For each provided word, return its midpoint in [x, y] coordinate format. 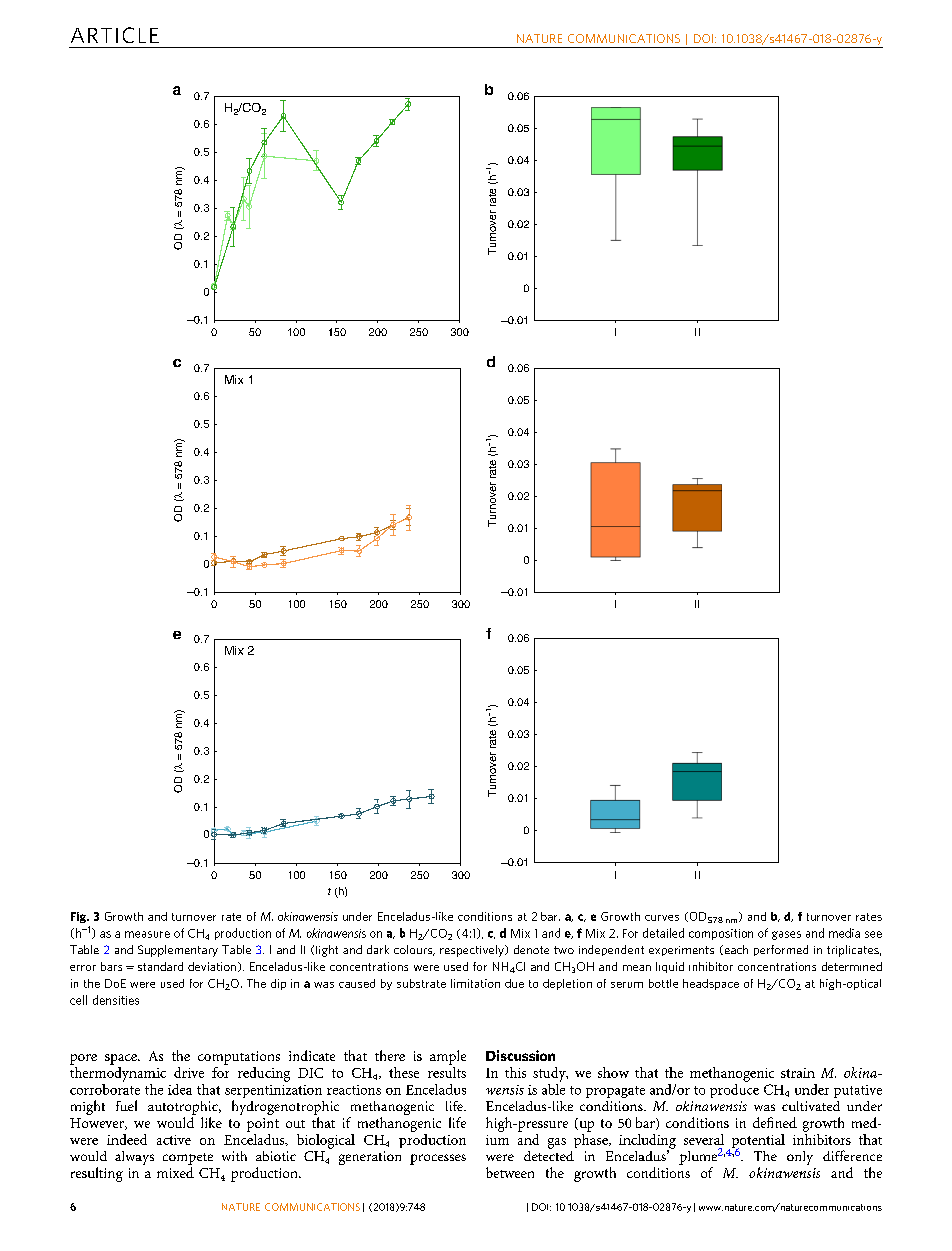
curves [662, 918]
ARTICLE [115, 35]
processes [438, 1159]
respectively [473, 951]
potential [757, 1142]
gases [786, 935]
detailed [663, 933]
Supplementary [178, 951]
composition [721, 934]
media [844, 933]
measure [147, 934]
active [174, 1140]
